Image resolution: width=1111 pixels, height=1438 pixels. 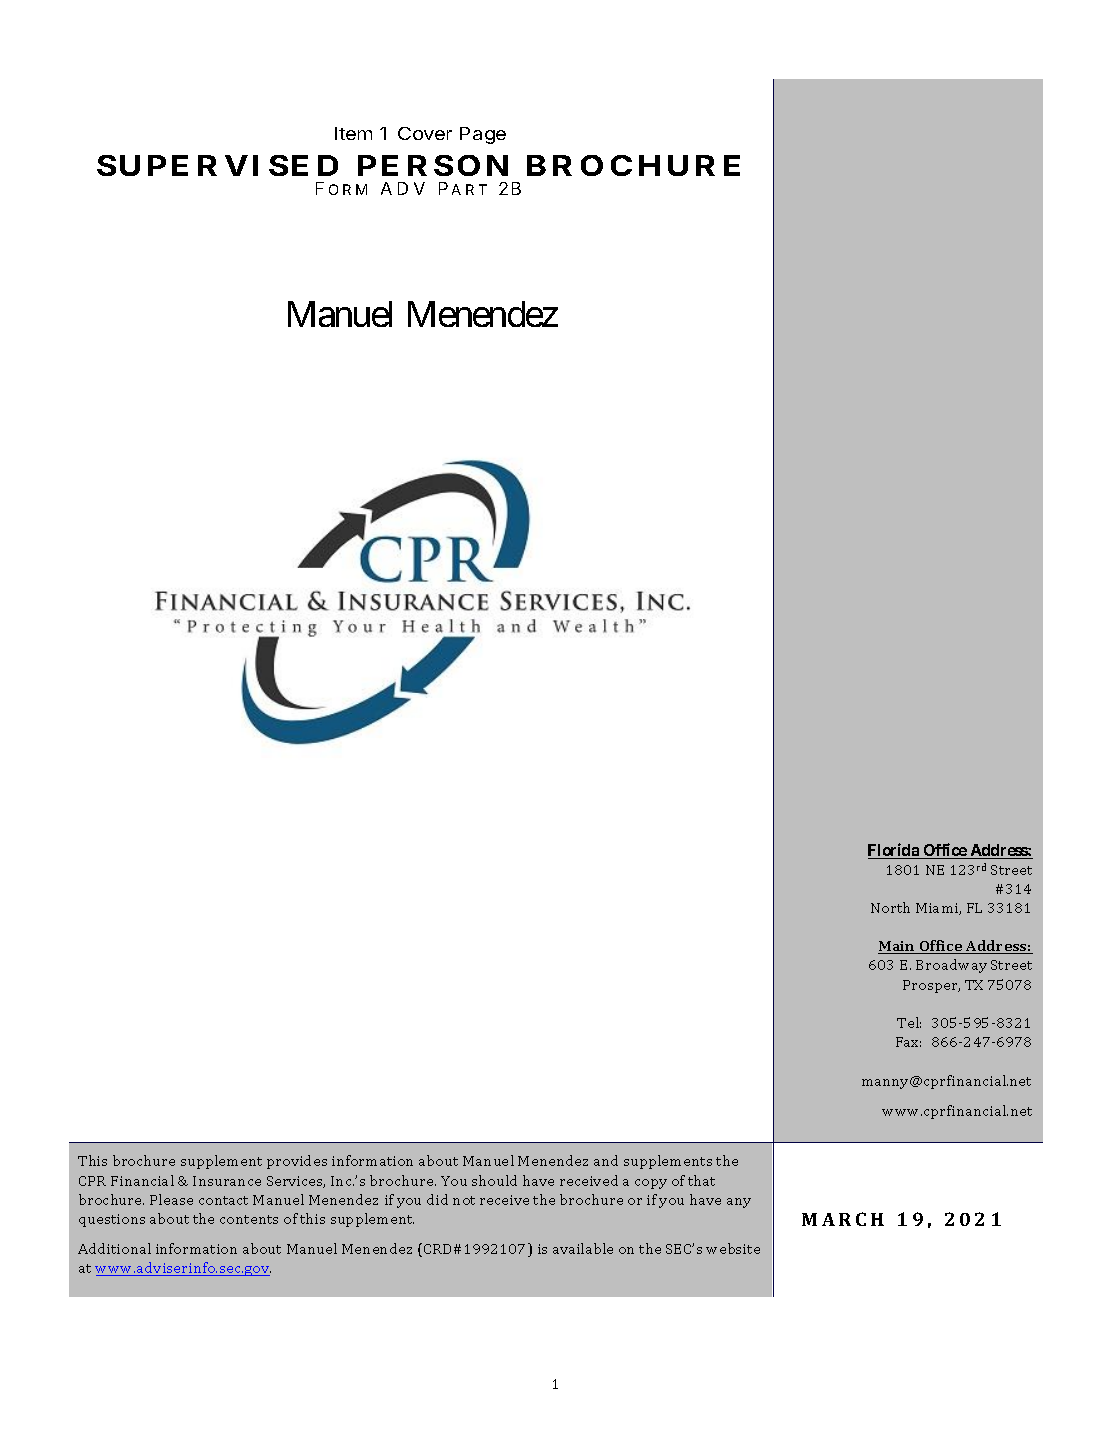 I want to click on Page, so click(x=483, y=135).
